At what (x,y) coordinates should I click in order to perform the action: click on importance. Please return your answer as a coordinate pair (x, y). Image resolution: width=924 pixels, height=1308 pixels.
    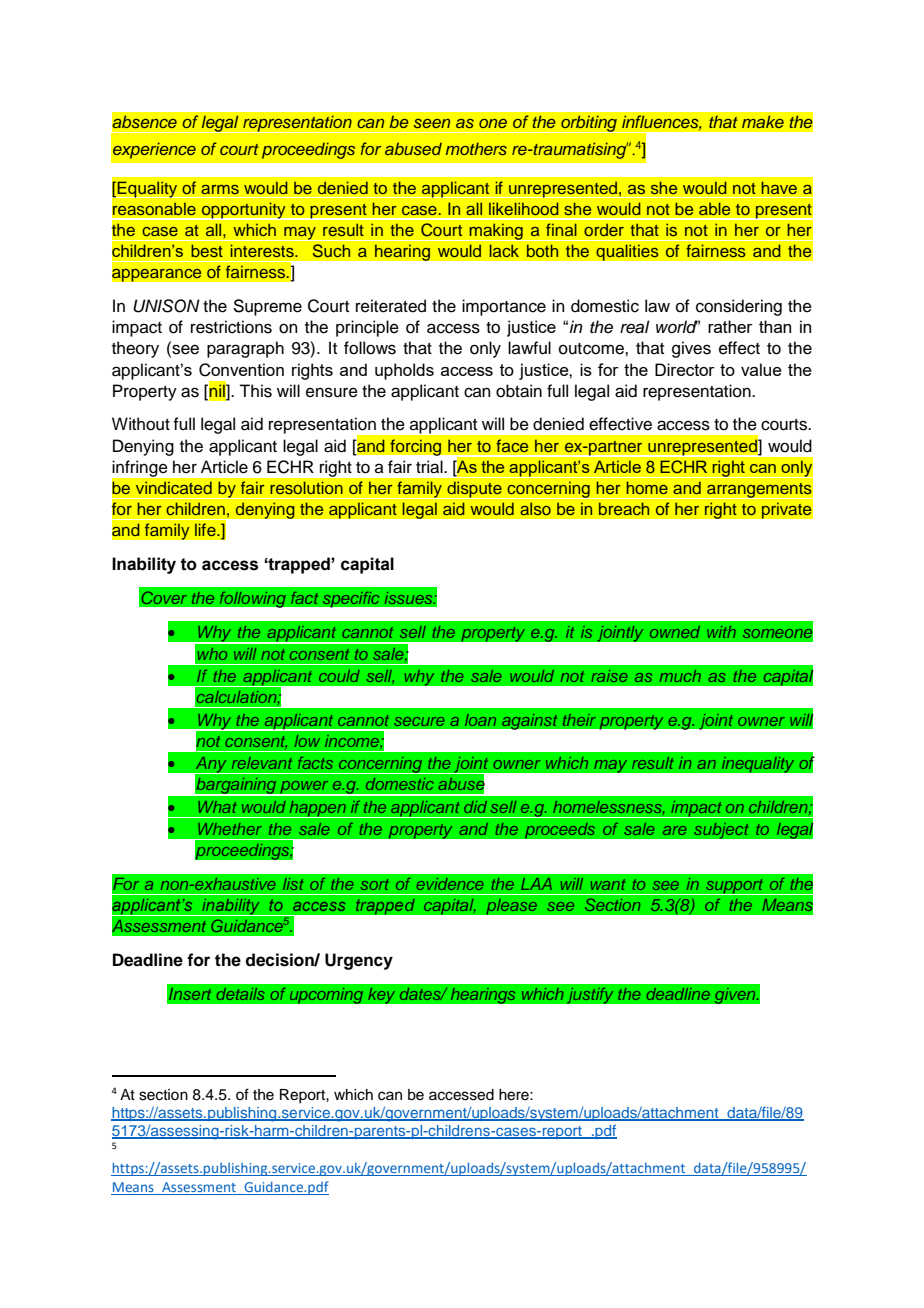
    Looking at the image, I should click on (504, 307).
